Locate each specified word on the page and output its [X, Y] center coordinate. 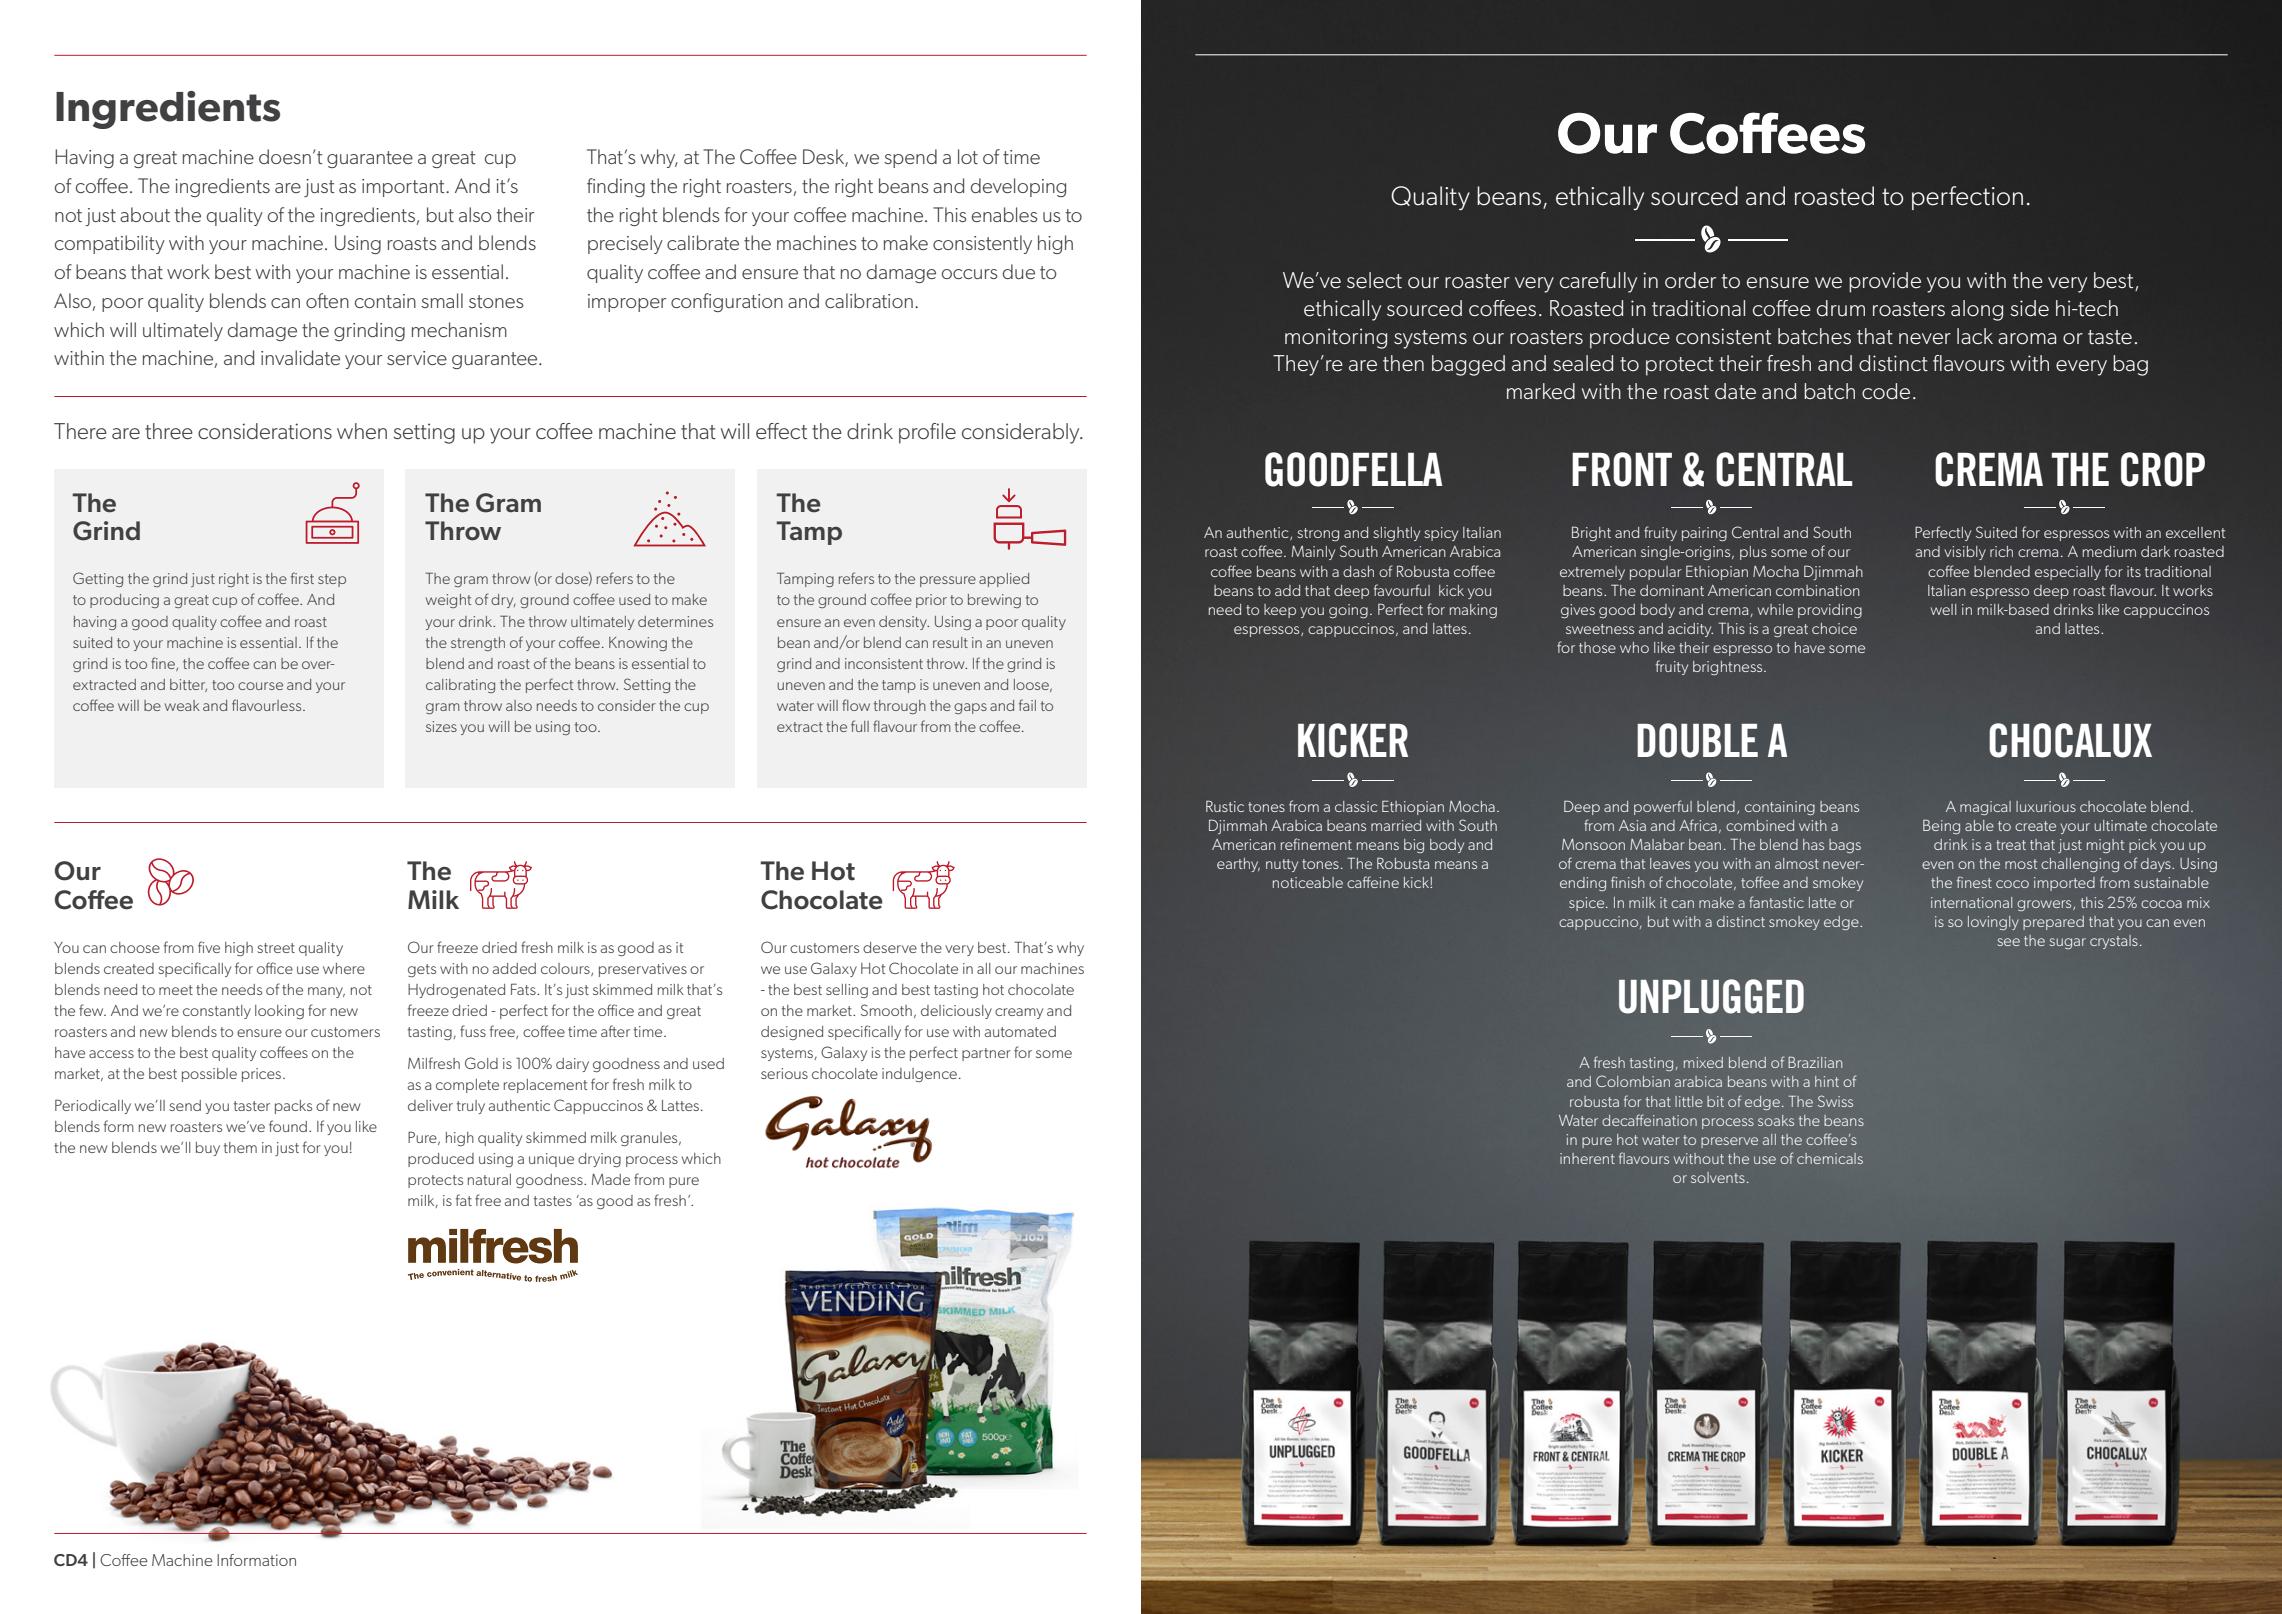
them [240, 1147]
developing [1018, 187]
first [302, 578]
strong [1318, 535]
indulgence [919, 1075]
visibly [1965, 553]
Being [1941, 827]
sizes [441, 726]
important [404, 188]
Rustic [1225, 806]
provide [1885, 282]
